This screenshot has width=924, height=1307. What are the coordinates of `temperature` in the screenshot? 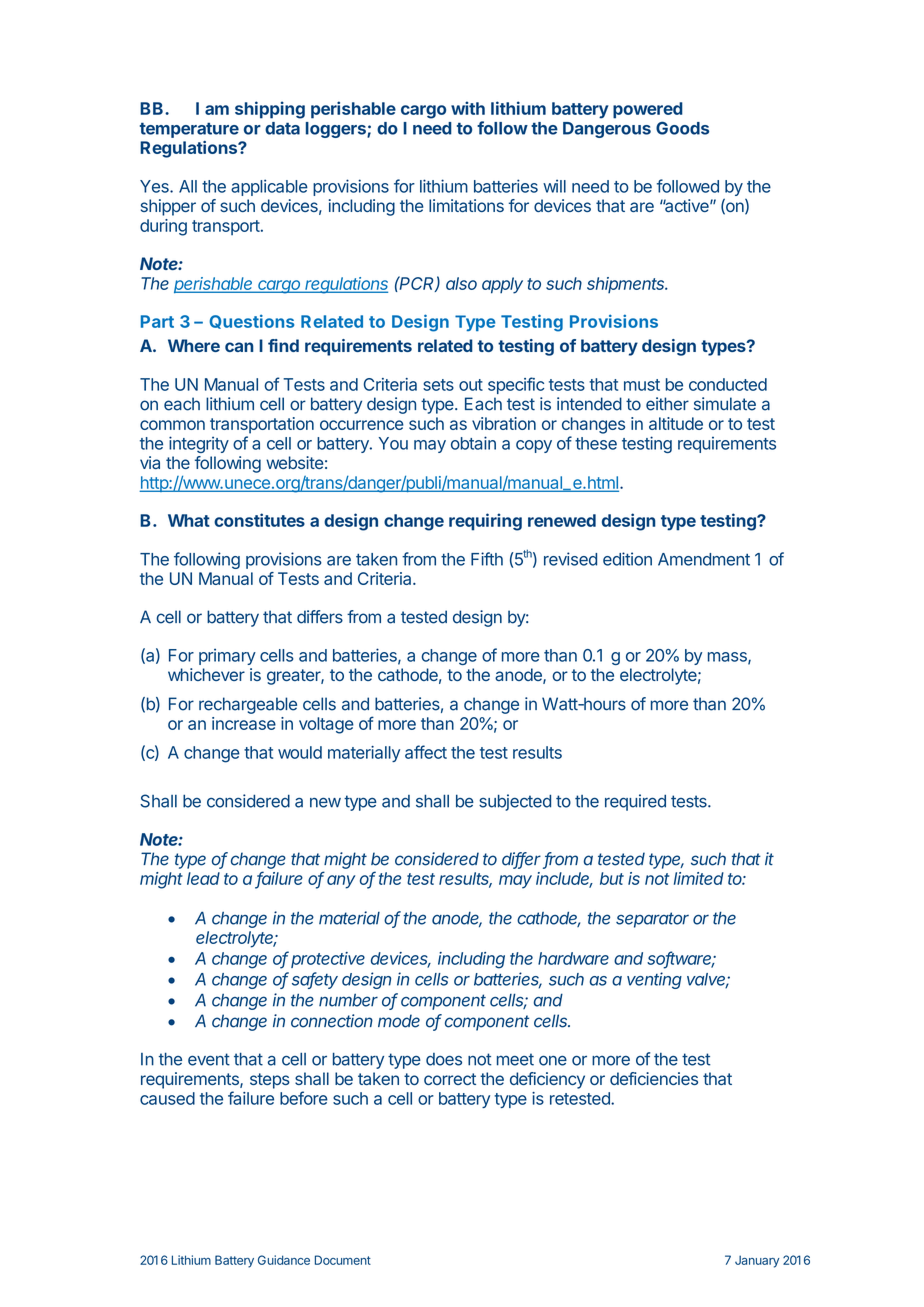 It's located at (189, 130).
